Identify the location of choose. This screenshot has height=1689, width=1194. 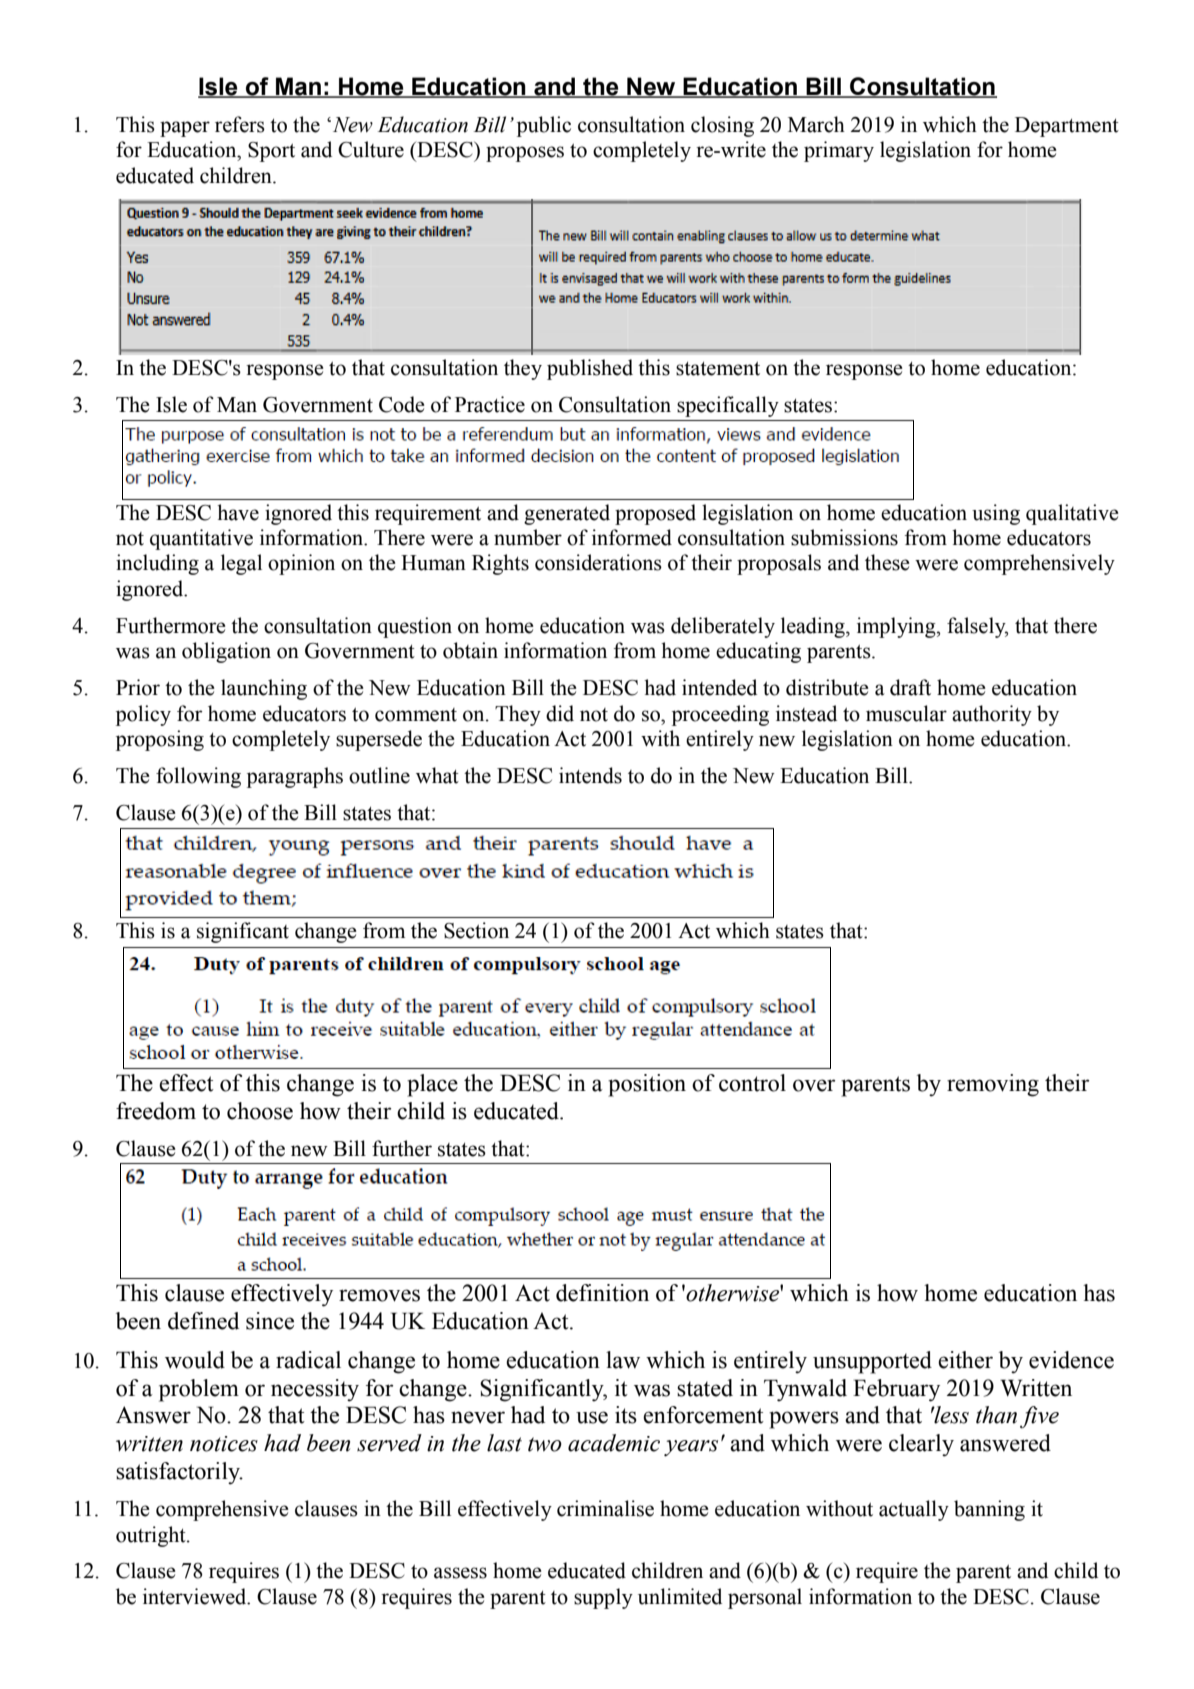
(260, 1111).
